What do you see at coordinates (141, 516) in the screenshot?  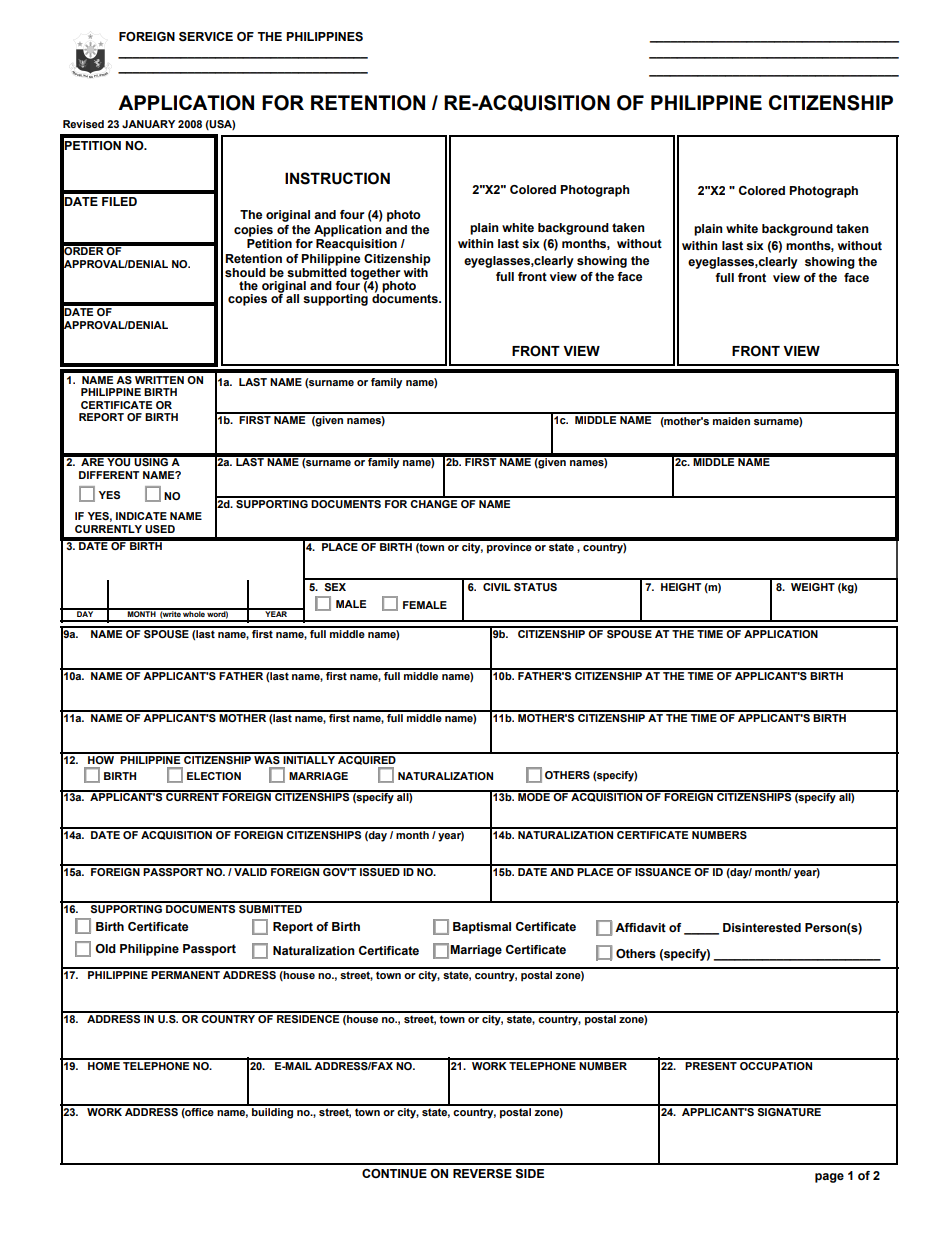 I see `INDICATE` at bounding box center [141, 516].
